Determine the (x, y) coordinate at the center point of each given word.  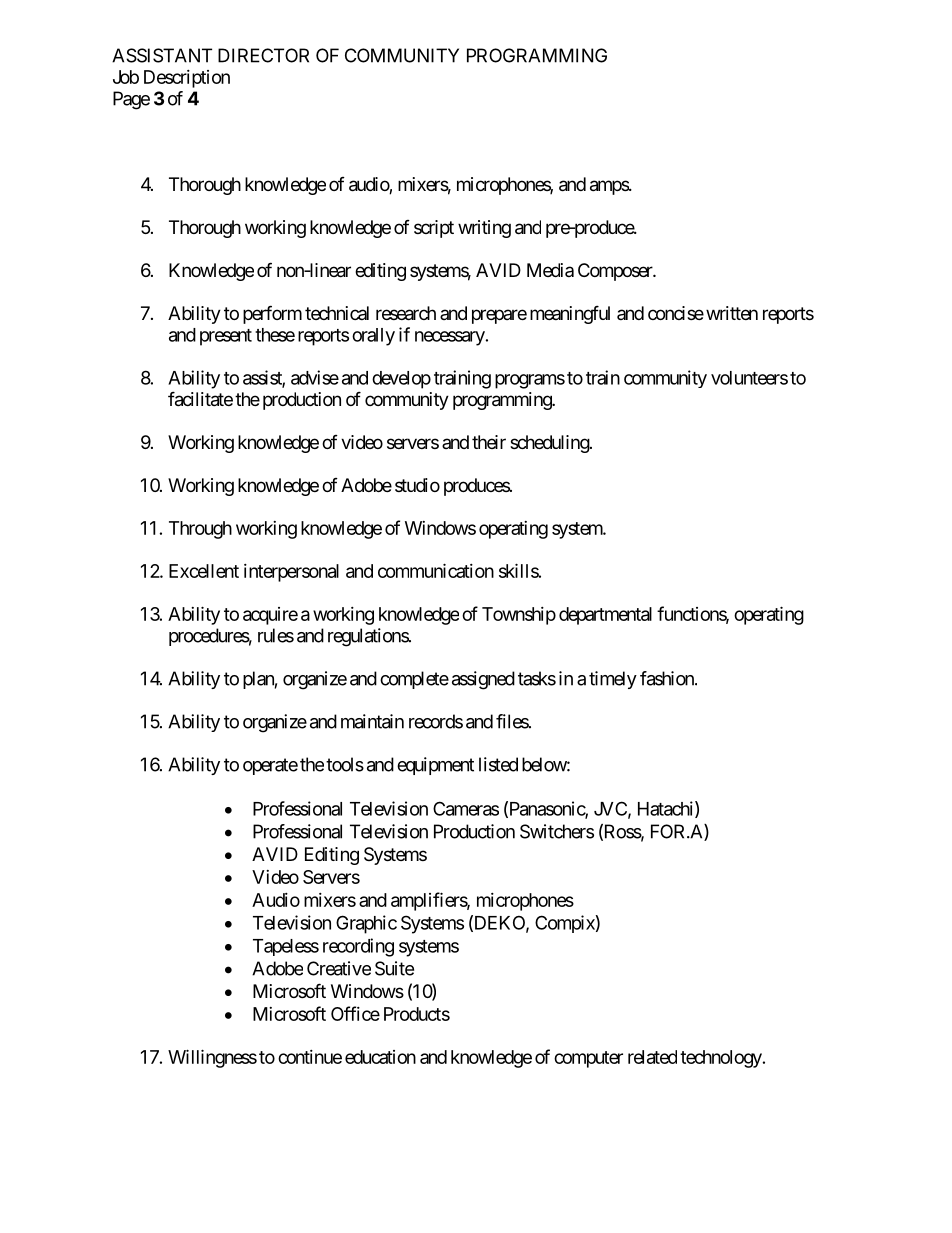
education (380, 1057)
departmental (605, 616)
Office (355, 1013)
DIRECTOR (263, 55)
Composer (616, 272)
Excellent (204, 571)
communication (436, 570)
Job (126, 77)
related (652, 1057)
